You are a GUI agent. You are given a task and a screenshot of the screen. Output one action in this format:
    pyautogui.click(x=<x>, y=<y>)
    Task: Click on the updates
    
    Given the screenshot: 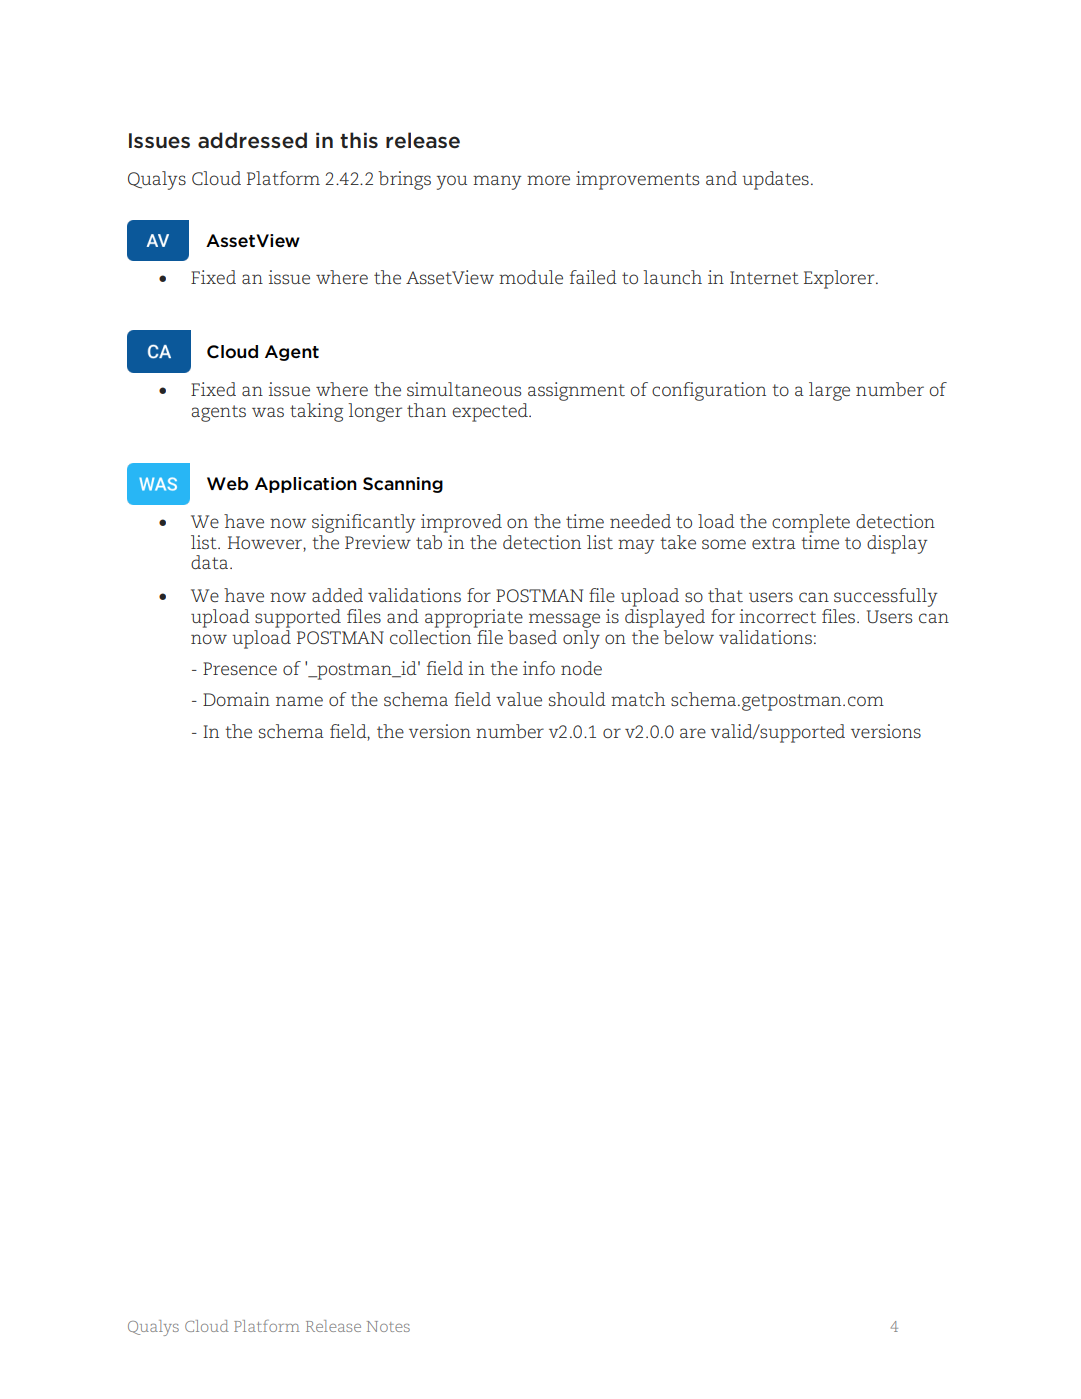 What is the action you would take?
    pyautogui.click(x=775, y=180)
